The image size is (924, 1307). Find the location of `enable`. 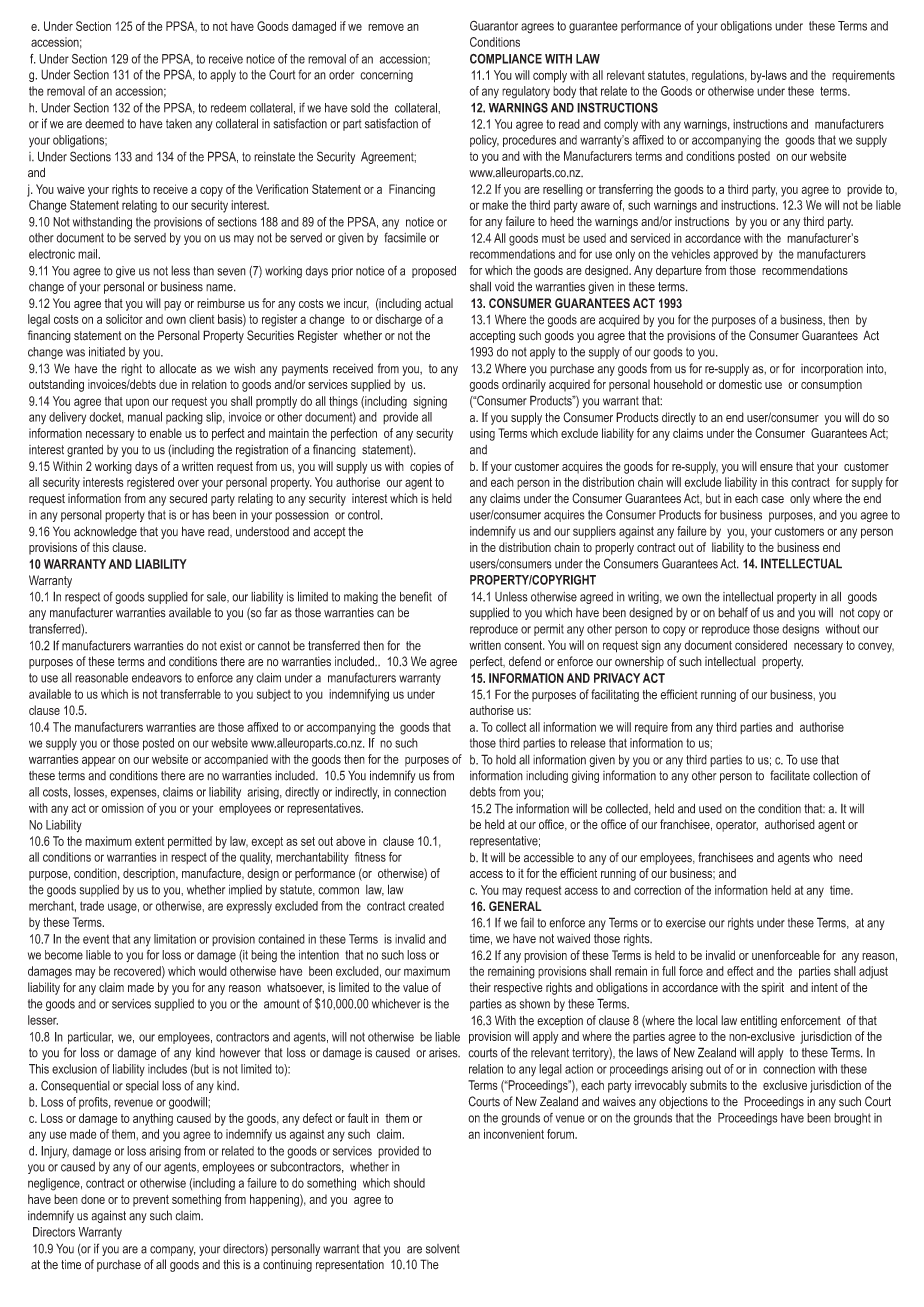

enable is located at coordinates (166, 433).
